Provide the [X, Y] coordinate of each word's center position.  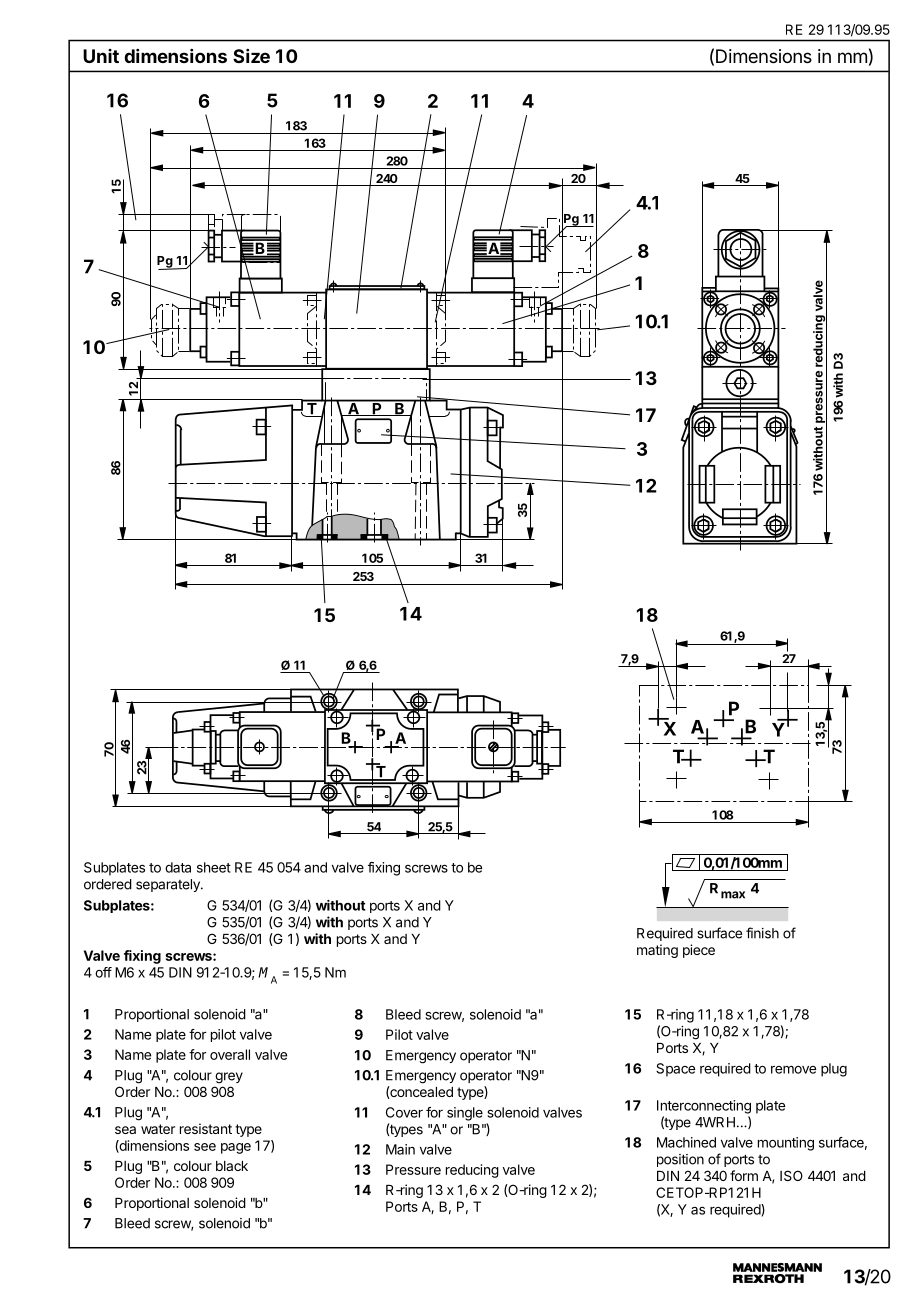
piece [699, 951]
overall [230, 1054]
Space [675, 1070]
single [465, 1114]
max [733, 895]
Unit [101, 56]
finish [762, 933]
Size [251, 56]
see [205, 1147]
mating [657, 951]
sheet [214, 867]
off [103, 972]
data [178, 867]
